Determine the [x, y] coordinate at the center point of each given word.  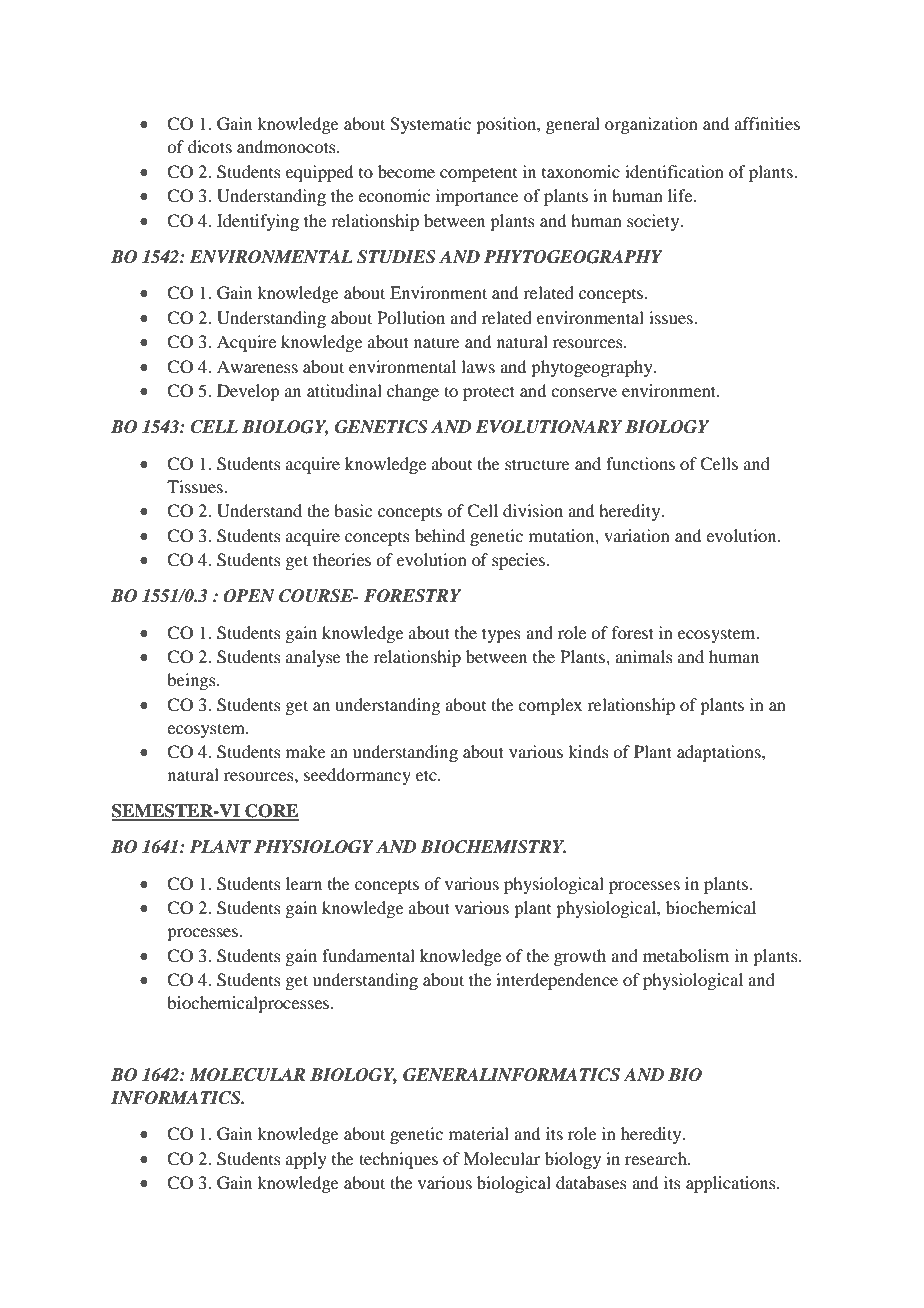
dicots [210, 146]
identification [674, 171]
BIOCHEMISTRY [493, 847]
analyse [313, 658]
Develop [248, 392]
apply [306, 1160]
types [501, 635]
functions [640, 463]
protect [489, 393]
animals [644, 656]
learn [304, 883]
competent [478, 174]
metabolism [686, 955]
